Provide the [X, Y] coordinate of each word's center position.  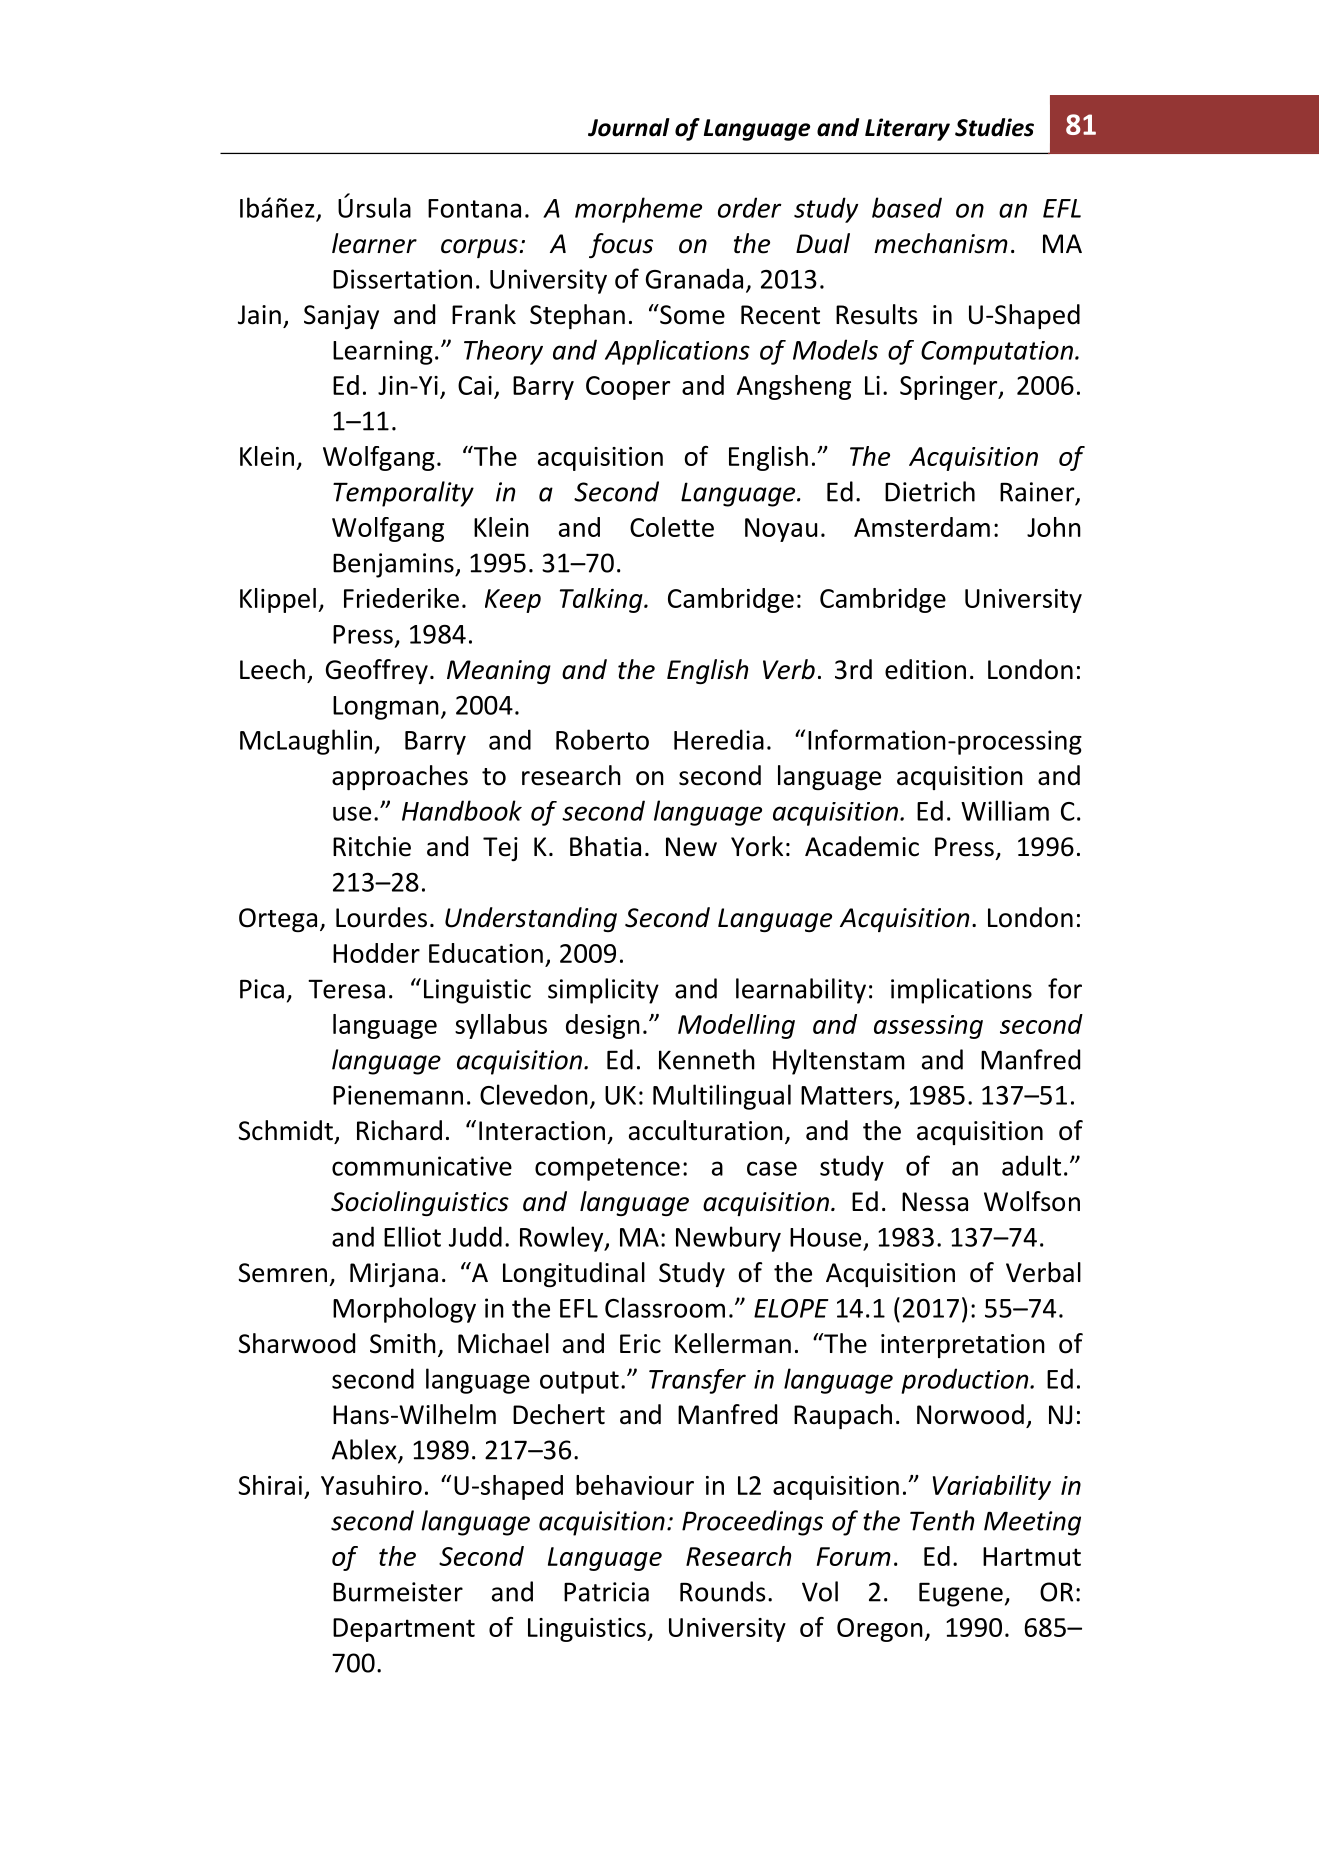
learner [374, 243]
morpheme [638, 210]
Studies [994, 127]
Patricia [606, 1592]
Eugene [961, 1595]
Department [404, 1630]
